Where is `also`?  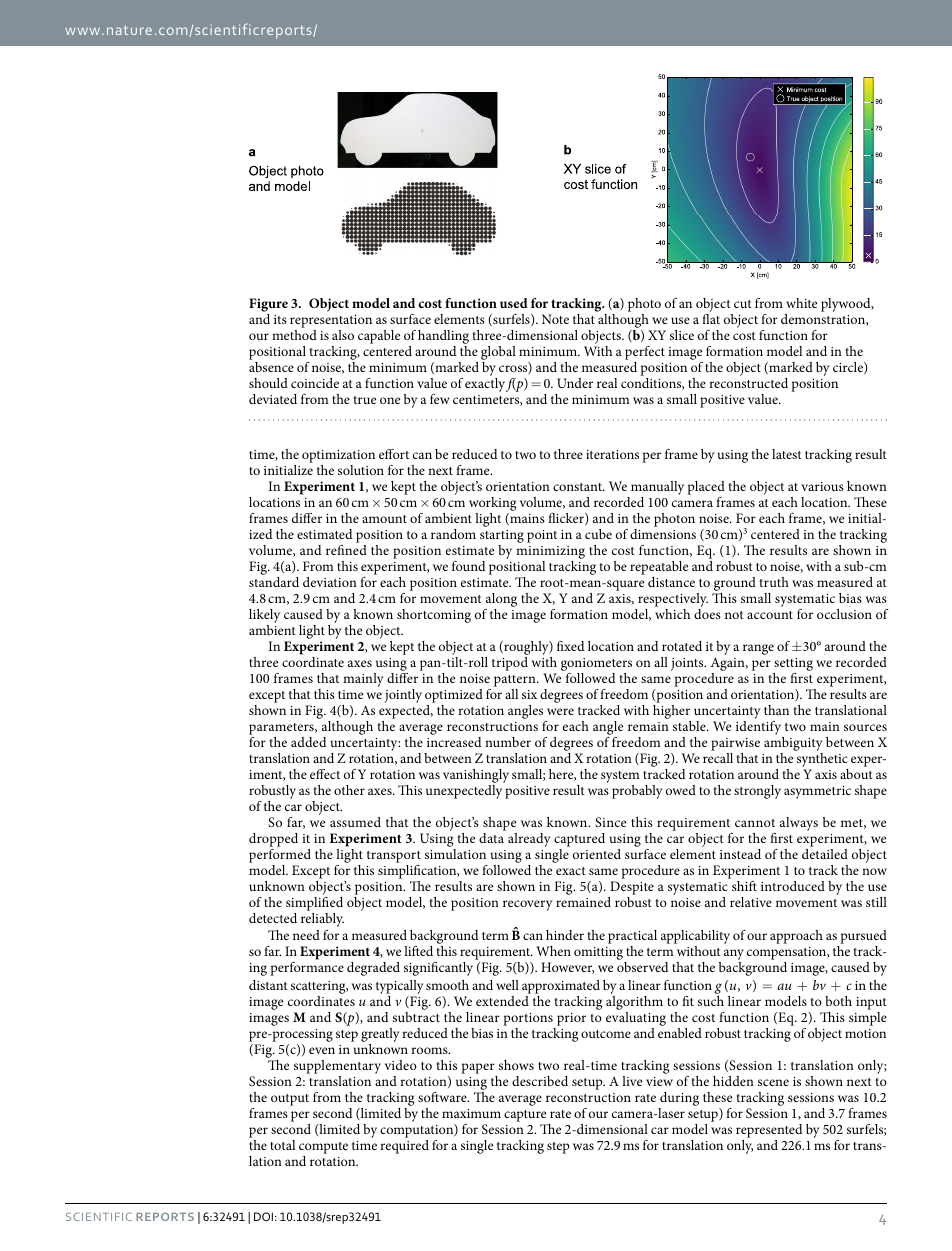 also is located at coordinates (343, 335).
